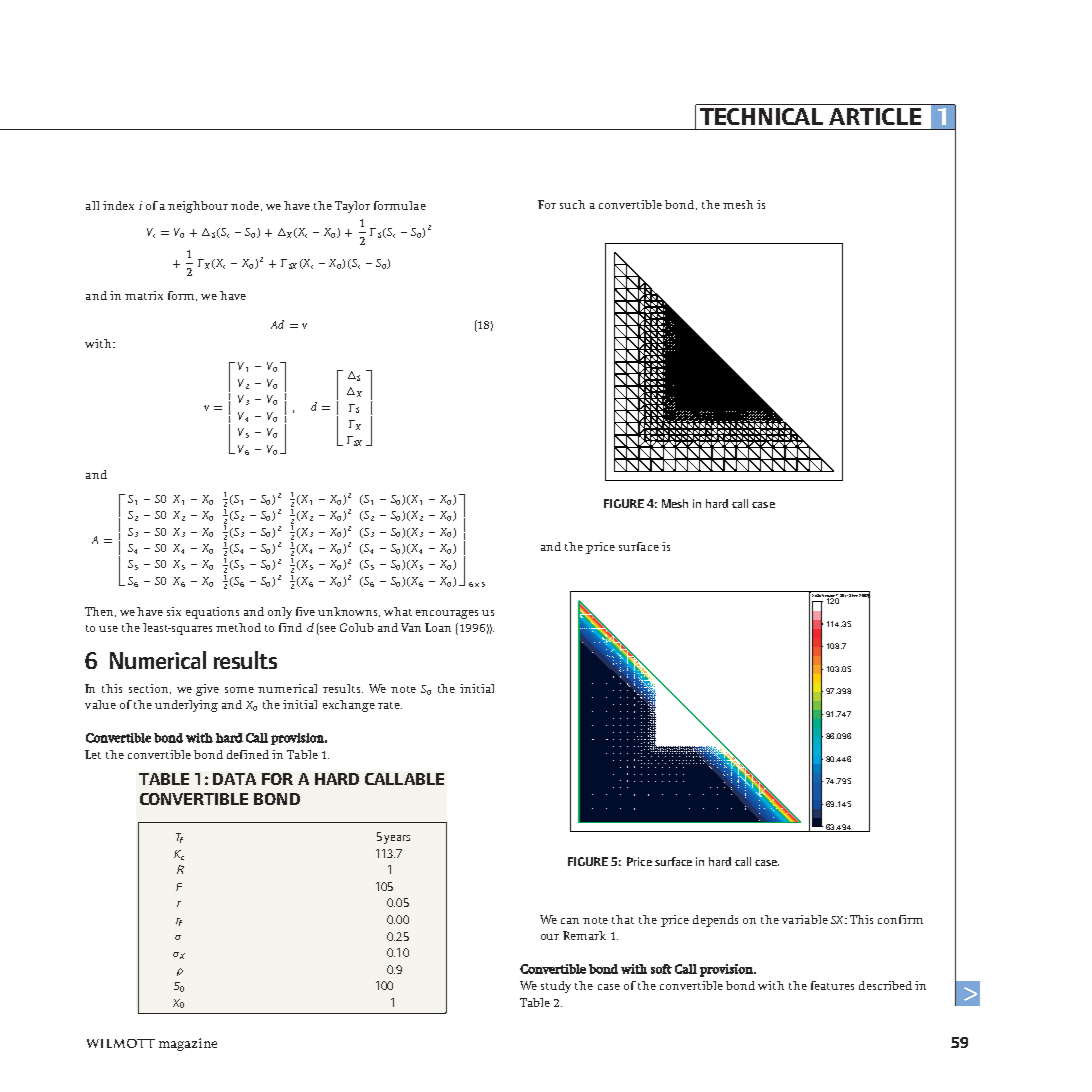  I want to click on neighbour, so click(198, 207).
